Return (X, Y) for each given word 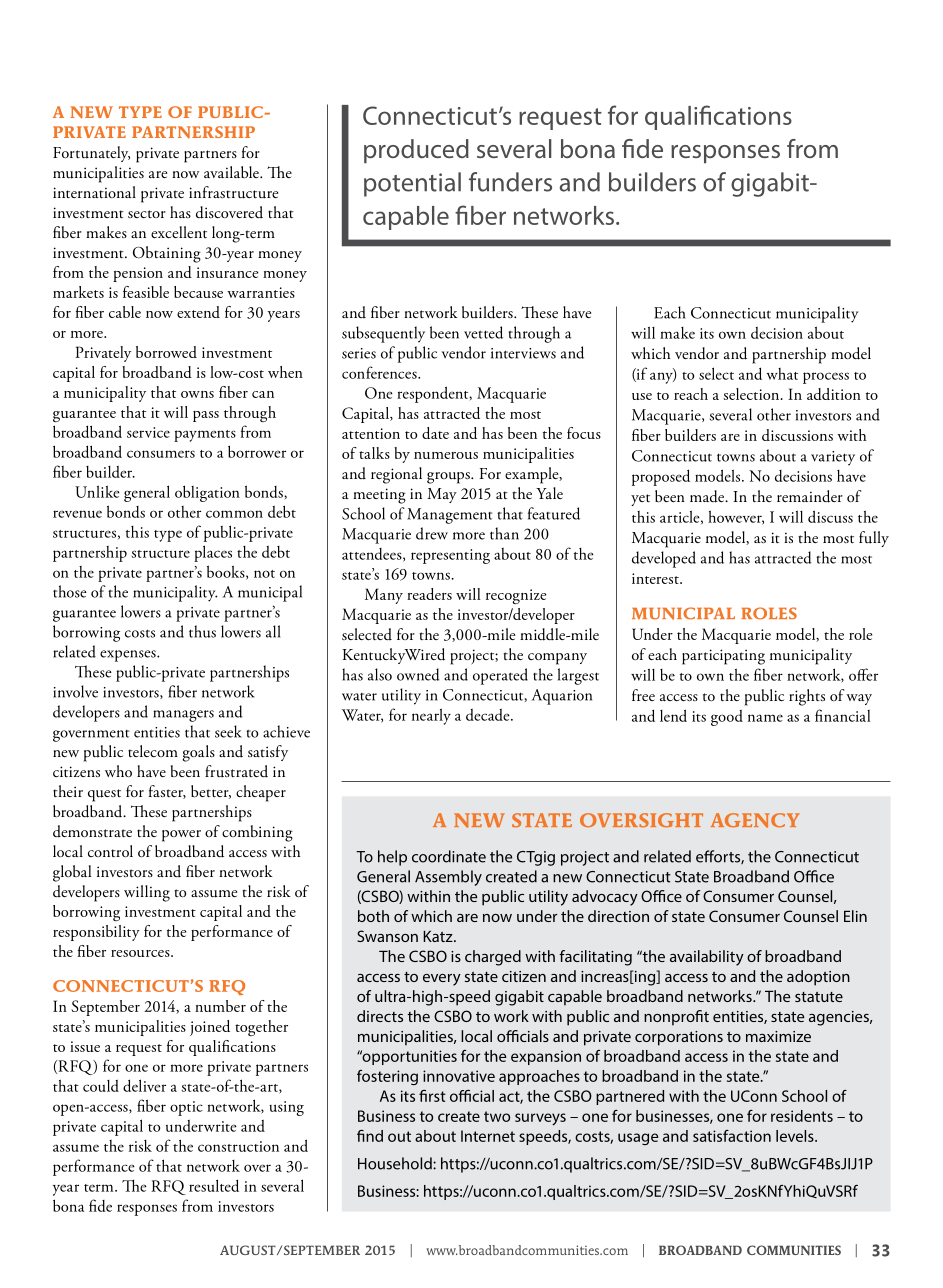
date (435, 433)
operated (500, 676)
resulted (214, 1185)
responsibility (96, 933)
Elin (855, 916)
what (782, 374)
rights (807, 697)
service (148, 432)
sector (147, 214)
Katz (439, 936)
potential (412, 184)
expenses (129, 656)
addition (834, 394)
